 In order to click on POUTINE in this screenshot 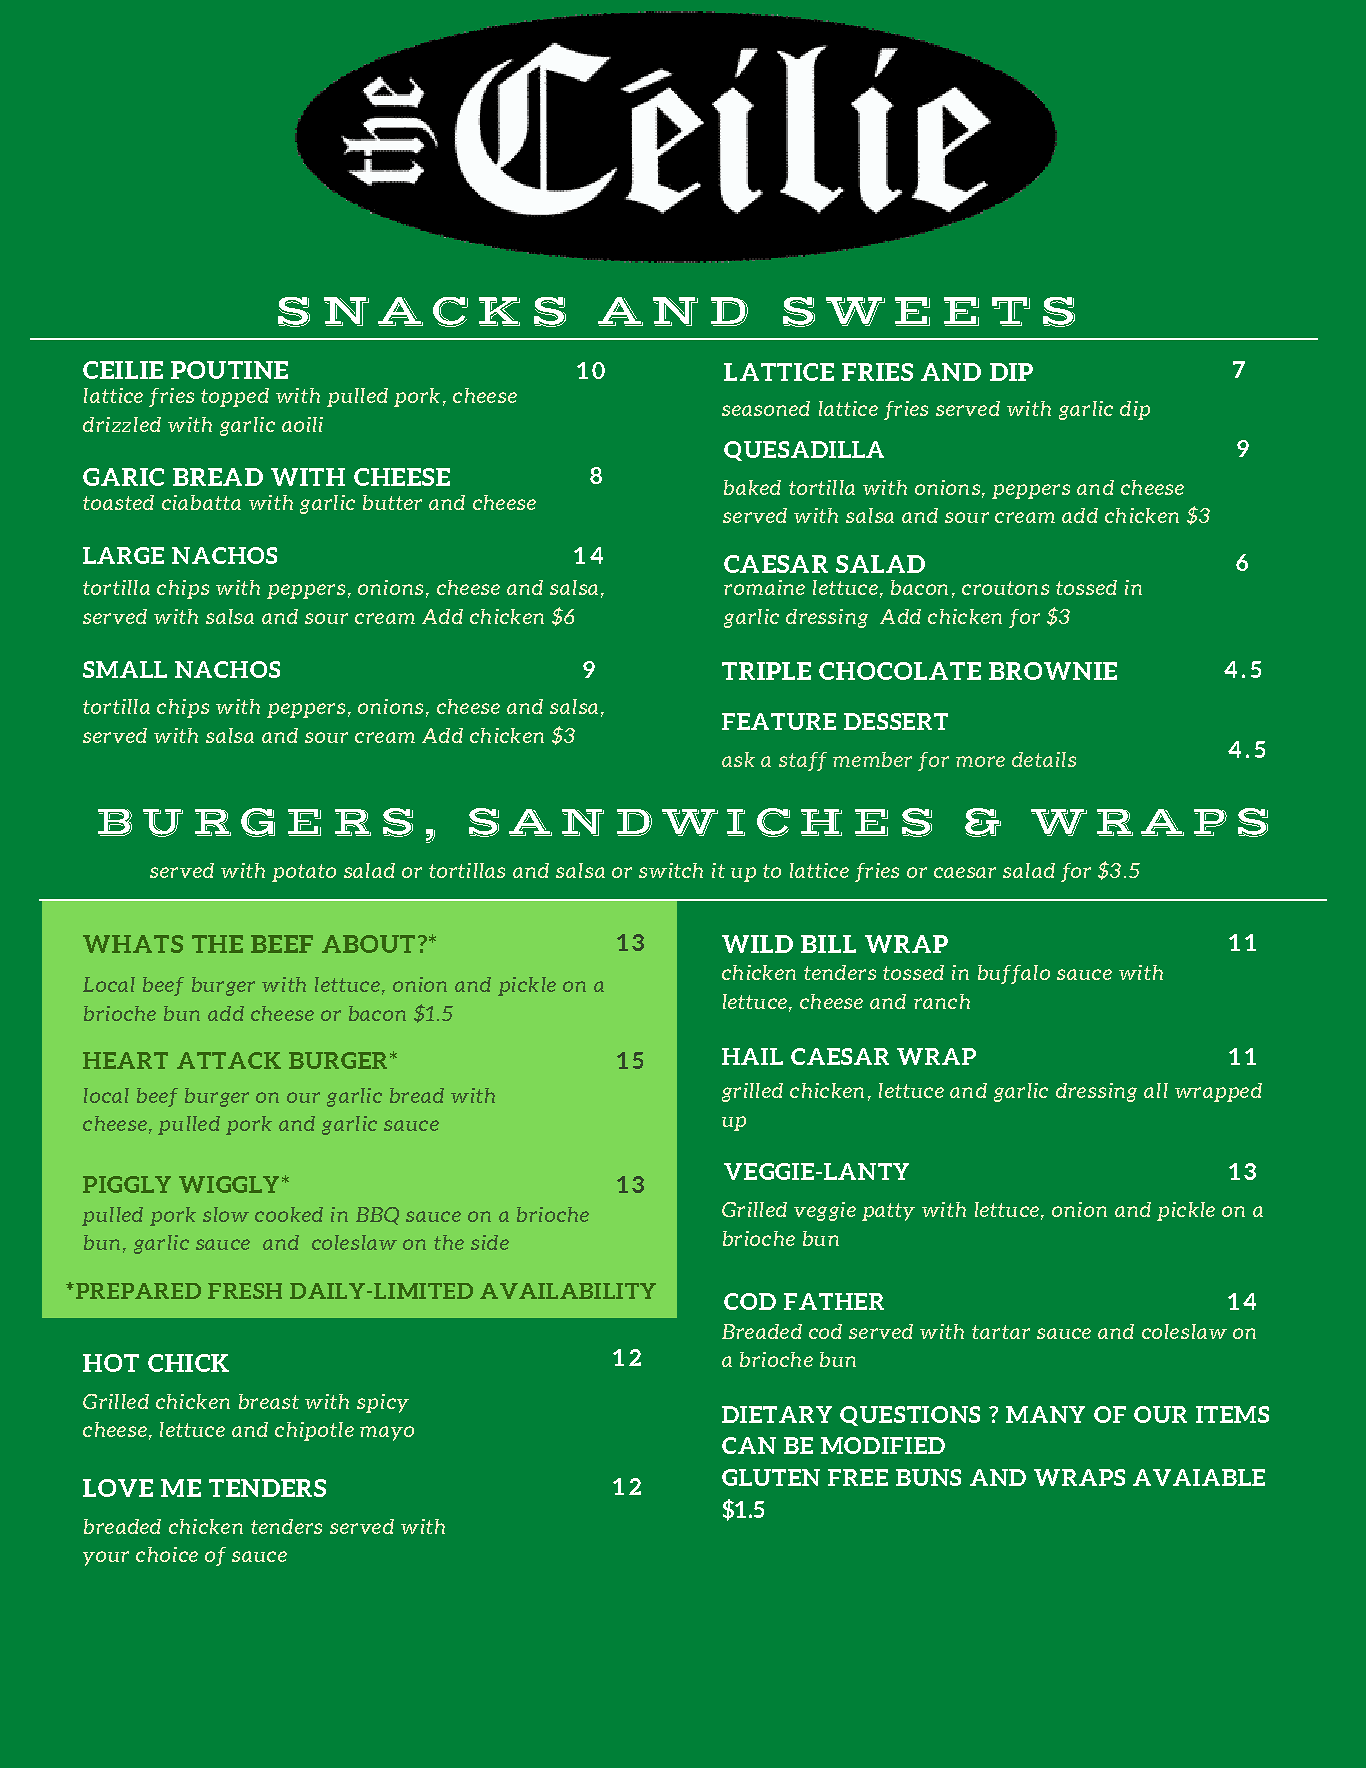, I will do `click(229, 370)`.
